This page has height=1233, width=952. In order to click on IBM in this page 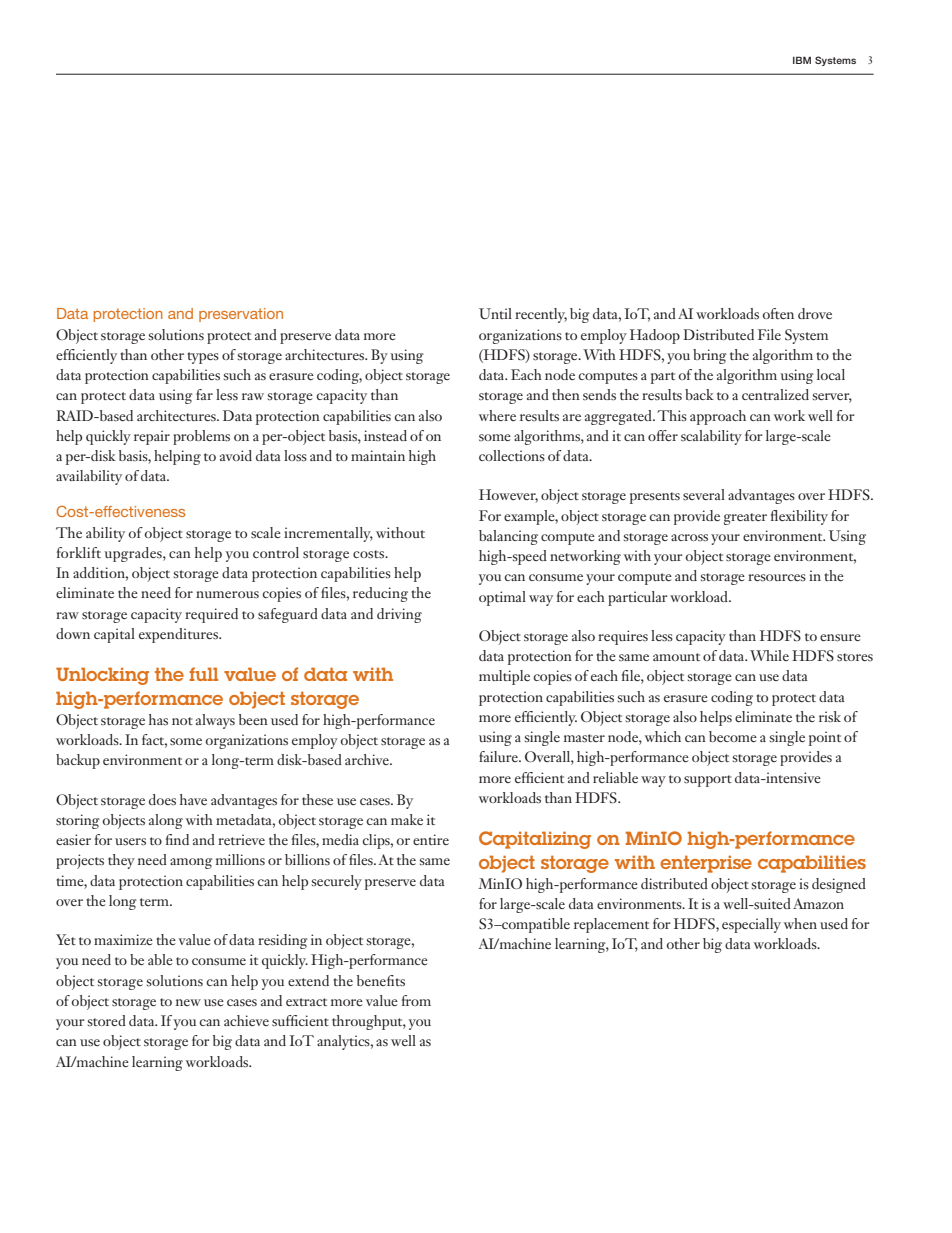, I will do `click(802, 60)`.
